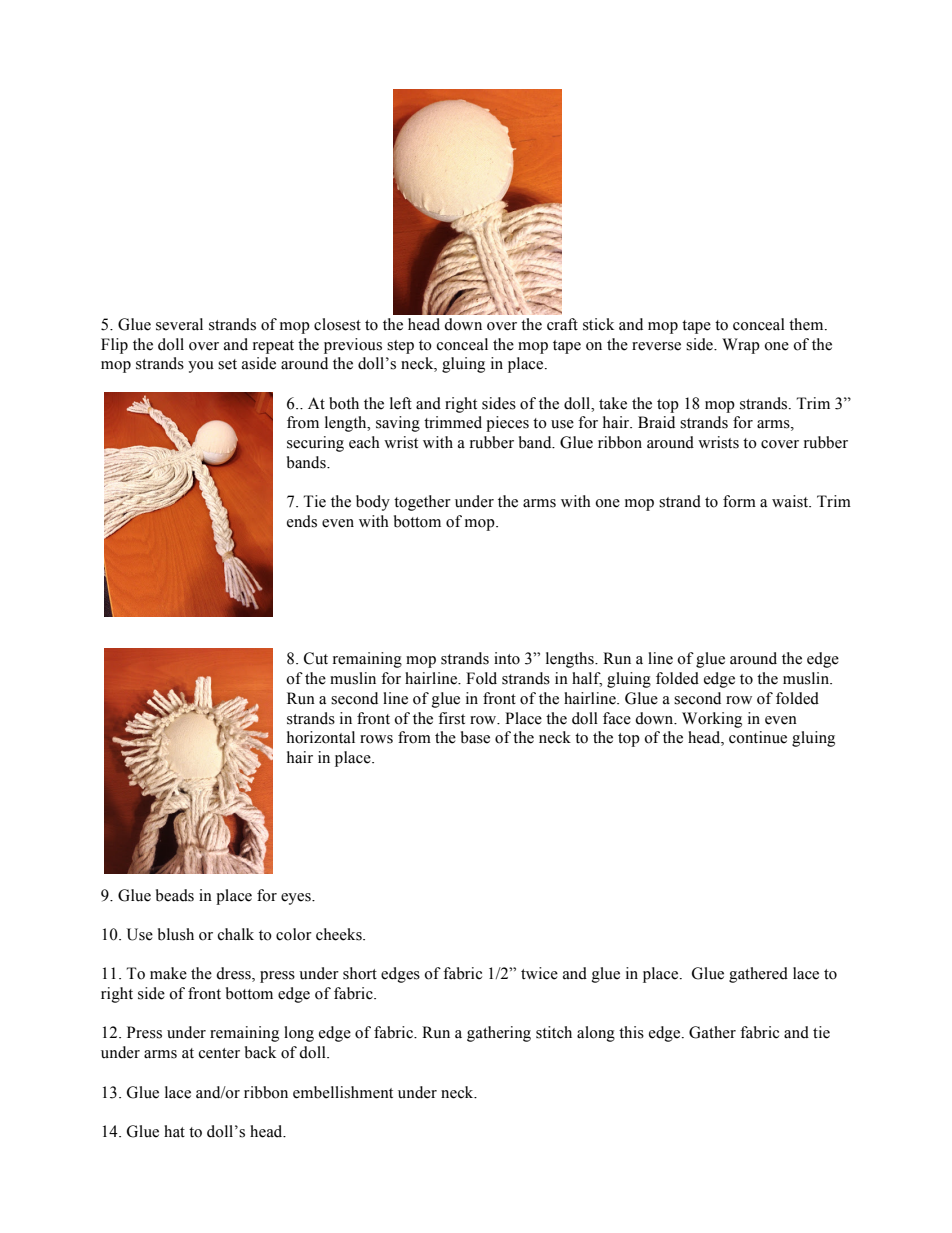 The height and width of the screenshot is (1233, 952). Describe the element at coordinates (343, 1092) in the screenshot. I see `embellishment` at that location.
